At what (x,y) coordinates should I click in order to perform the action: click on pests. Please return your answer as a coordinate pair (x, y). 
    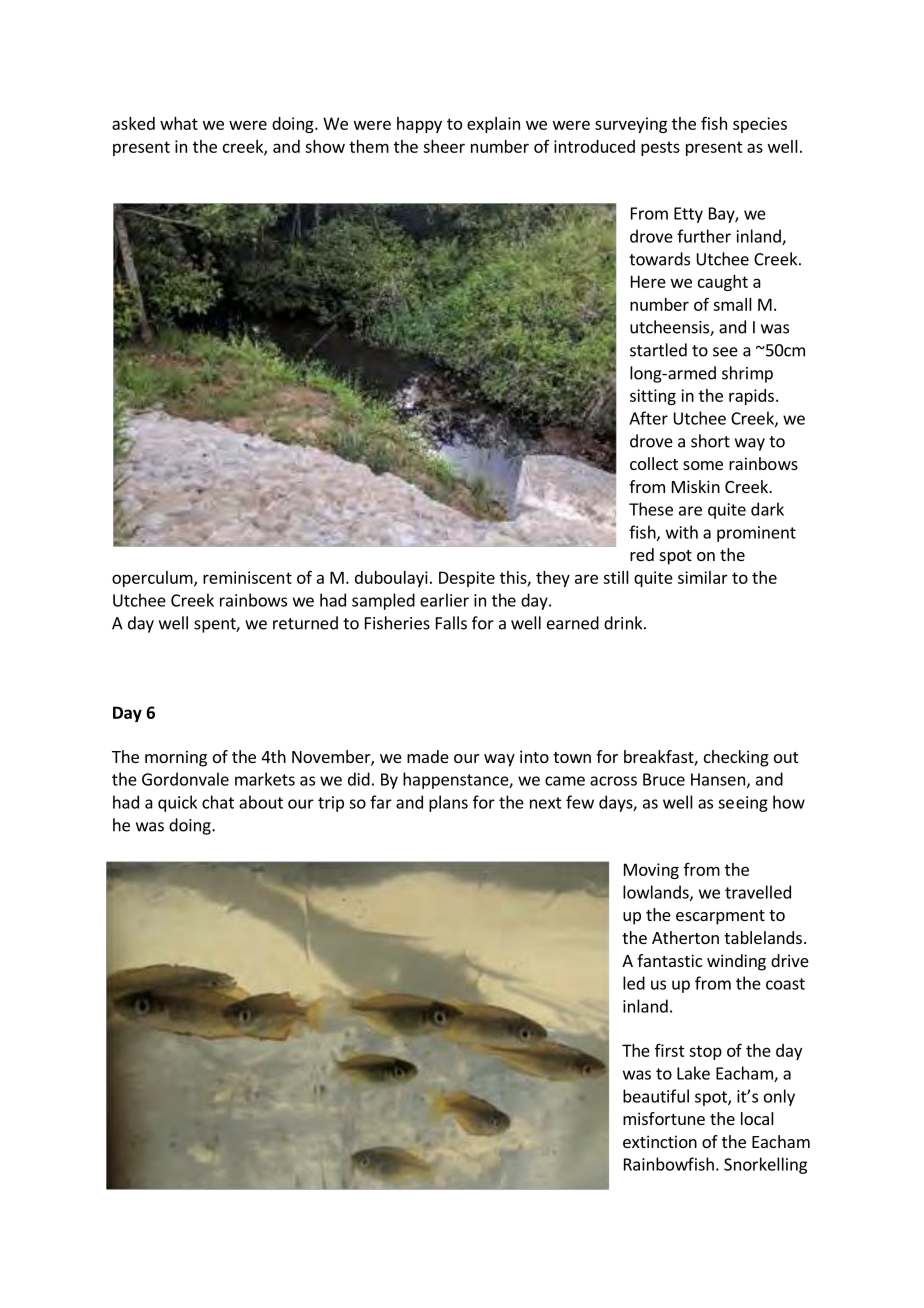
    Looking at the image, I should click on (660, 148).
